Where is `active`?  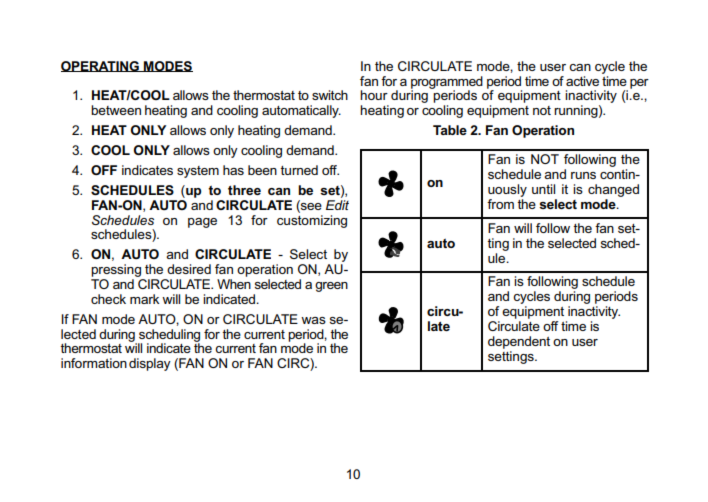 active is located at coordinates (582, 81).
